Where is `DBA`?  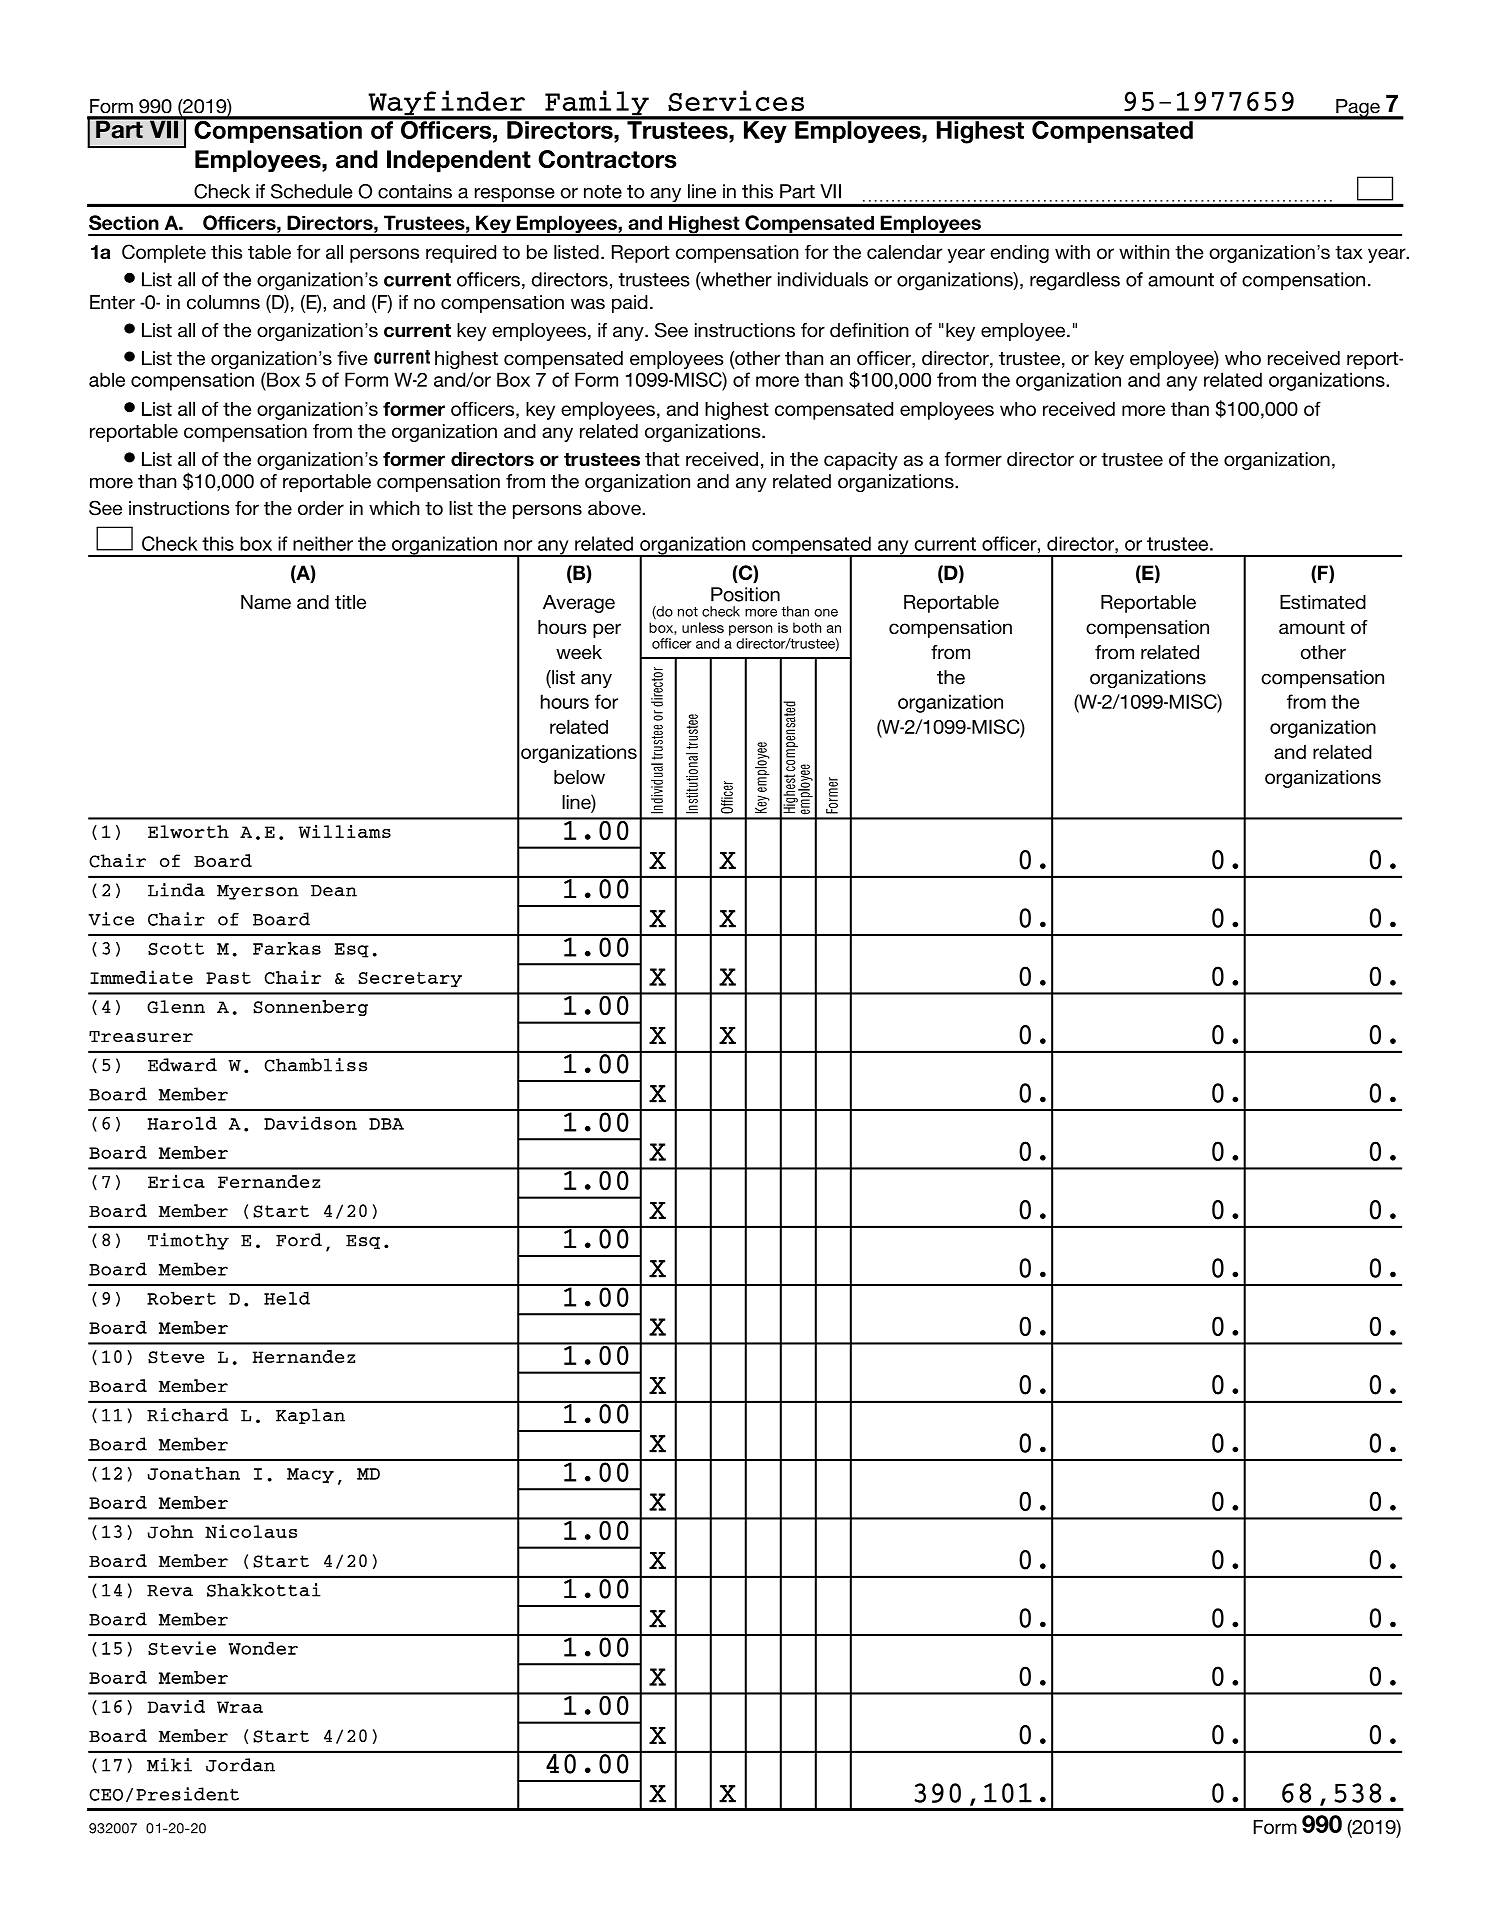
DBA is located at coordinates (386, 1124).
